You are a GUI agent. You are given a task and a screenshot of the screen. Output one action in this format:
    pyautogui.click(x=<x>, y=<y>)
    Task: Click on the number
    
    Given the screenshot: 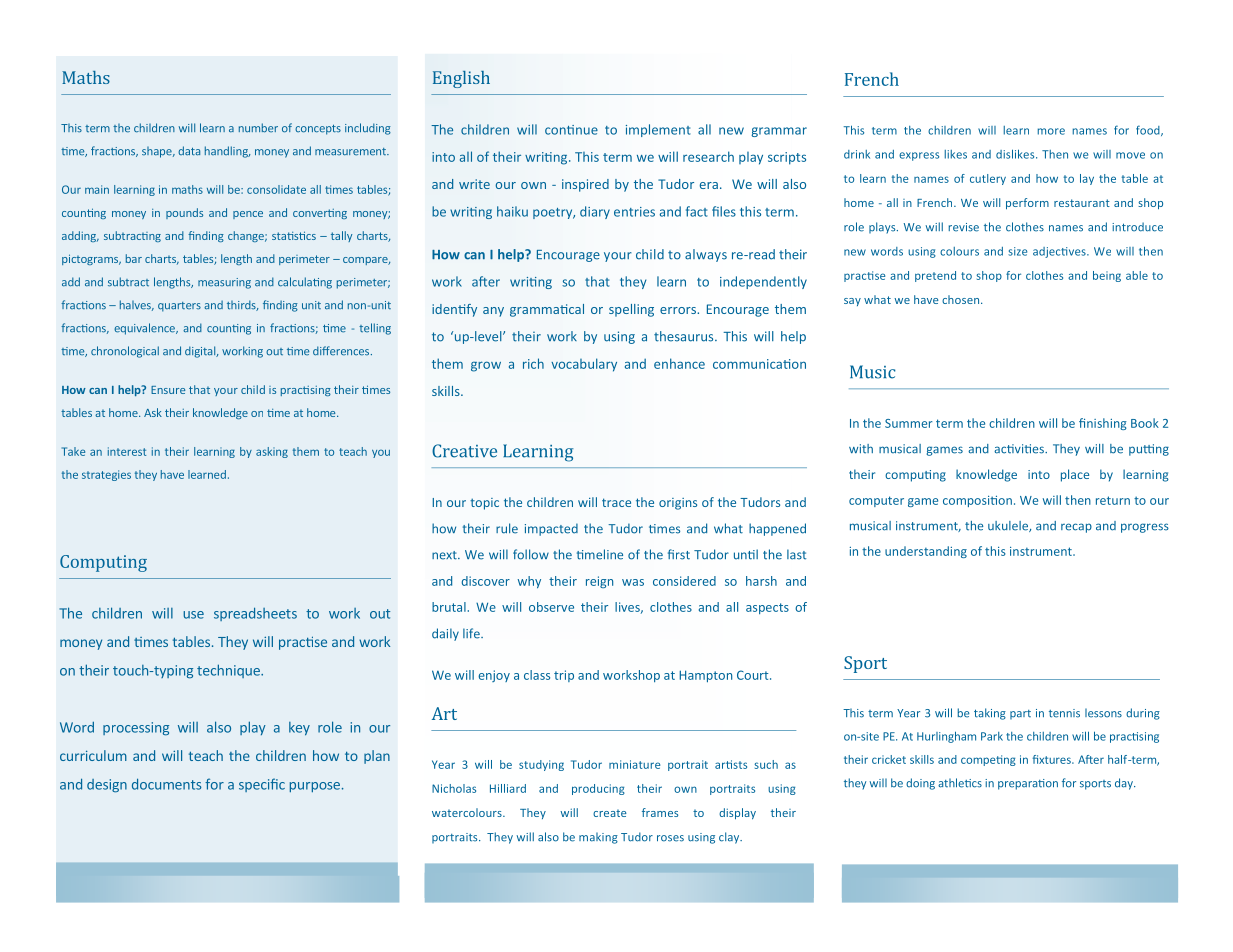 What is the action you would take?
    pyautogui.click(x=258, y=128)
